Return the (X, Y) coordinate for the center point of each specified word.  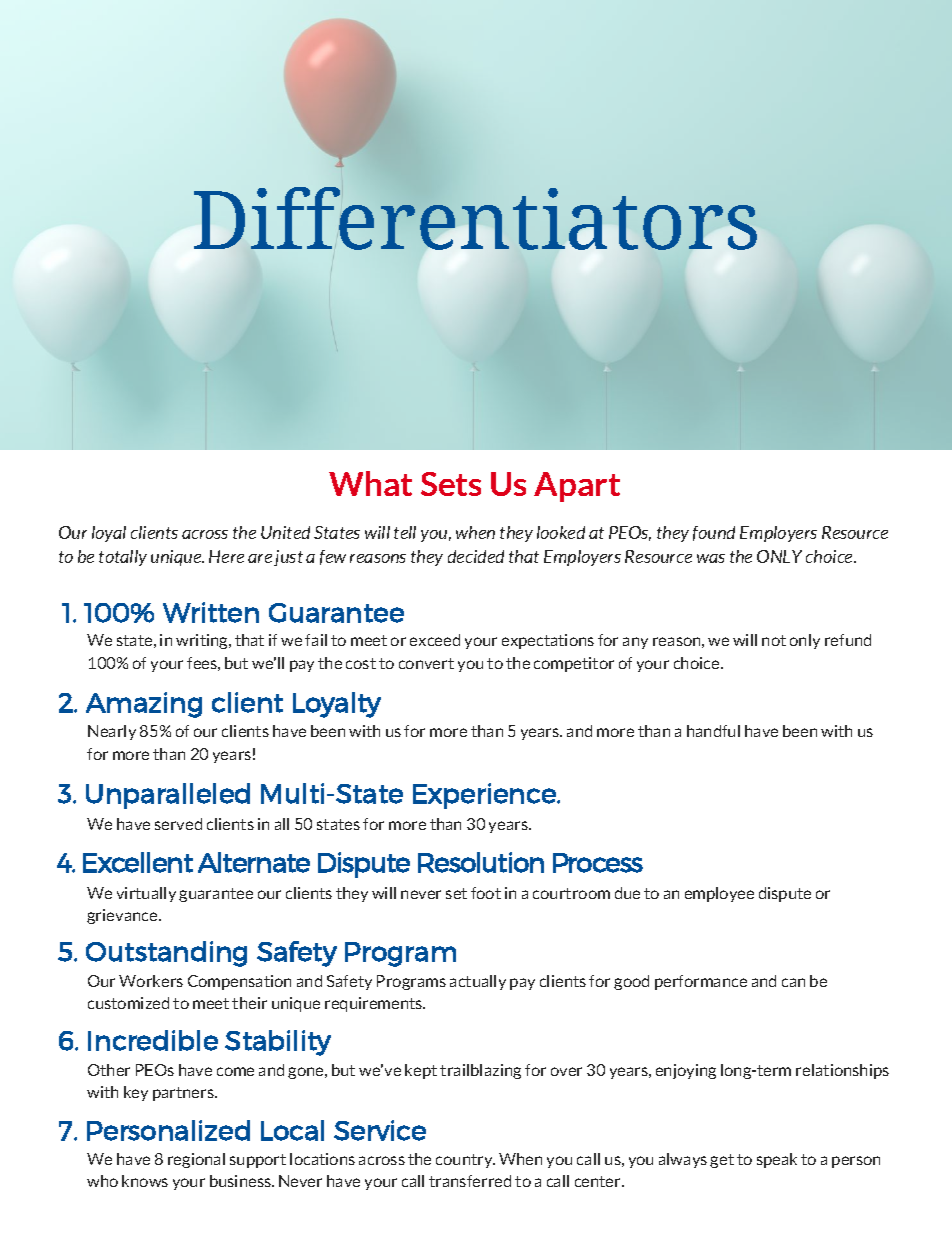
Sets (451, 484)
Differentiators (475, 218)
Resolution (481, 862)
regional (196, 1160)
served (178, 824)
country (465, 1161)
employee (719, 894)
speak (777, 1160)
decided (476, 556)
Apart (577, 487)
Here (226, 556)
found (714, 533)
